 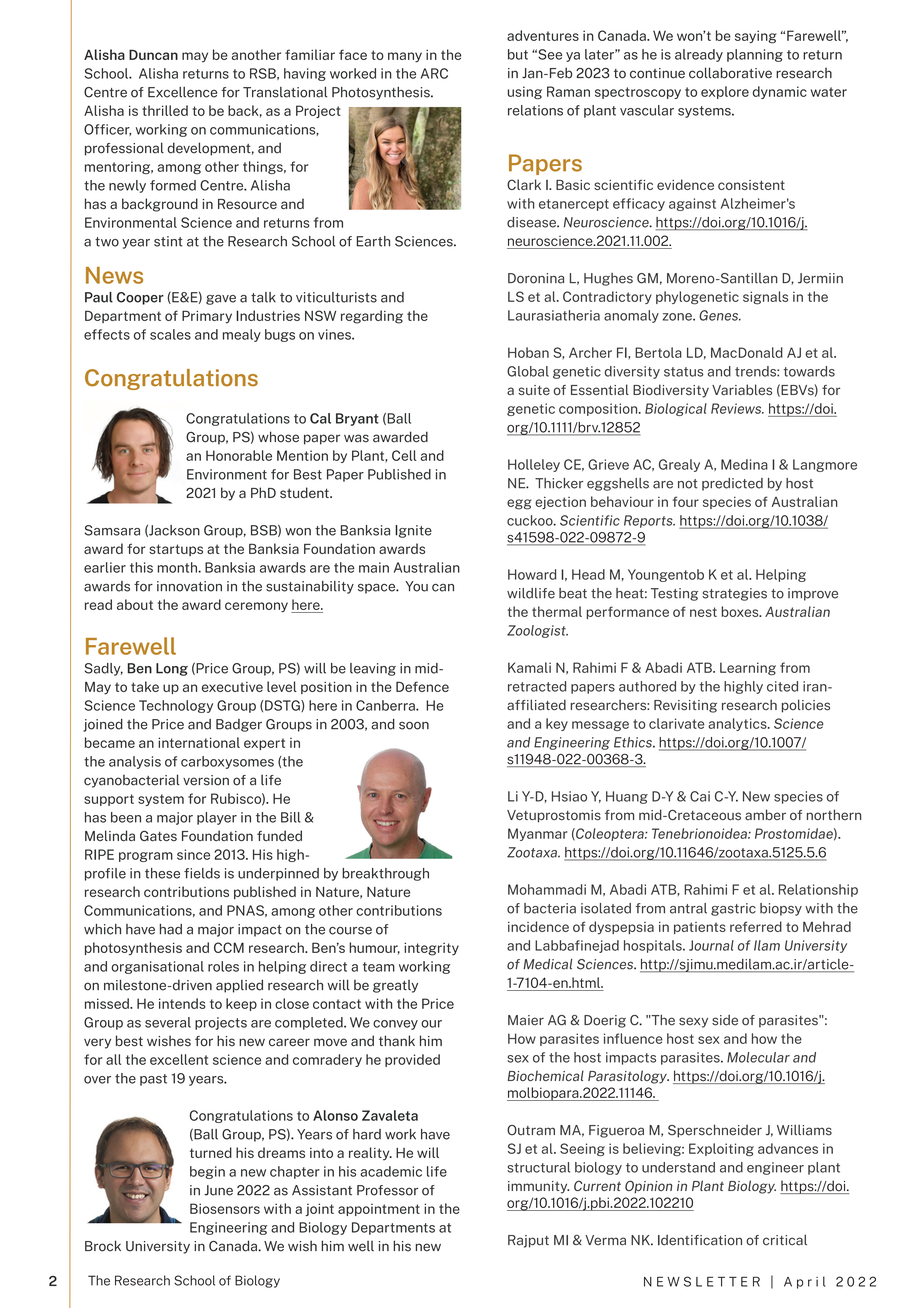 I want to click on since, so click(x=193, y=854).
